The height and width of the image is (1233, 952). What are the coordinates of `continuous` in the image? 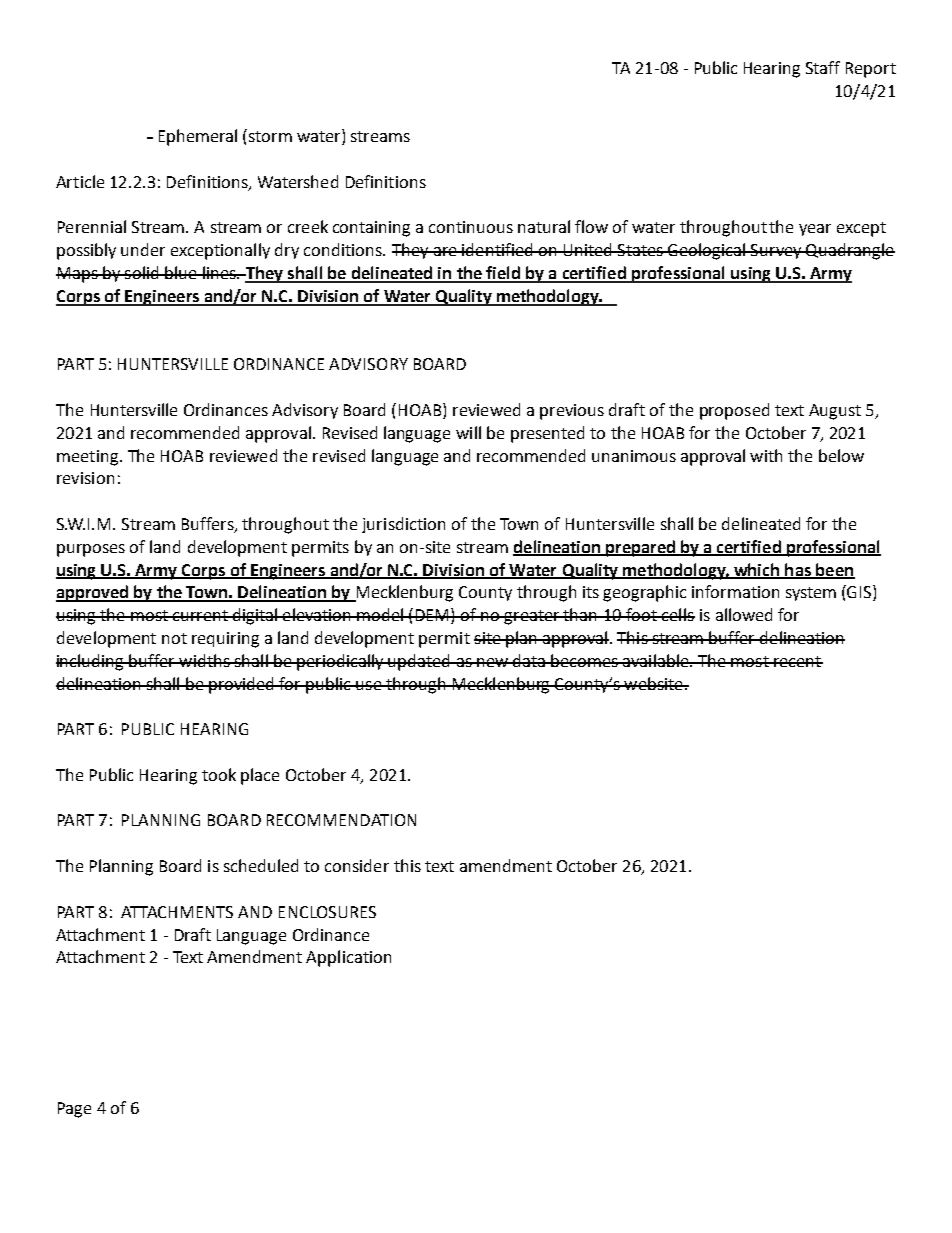 It's located at (471, 227).
